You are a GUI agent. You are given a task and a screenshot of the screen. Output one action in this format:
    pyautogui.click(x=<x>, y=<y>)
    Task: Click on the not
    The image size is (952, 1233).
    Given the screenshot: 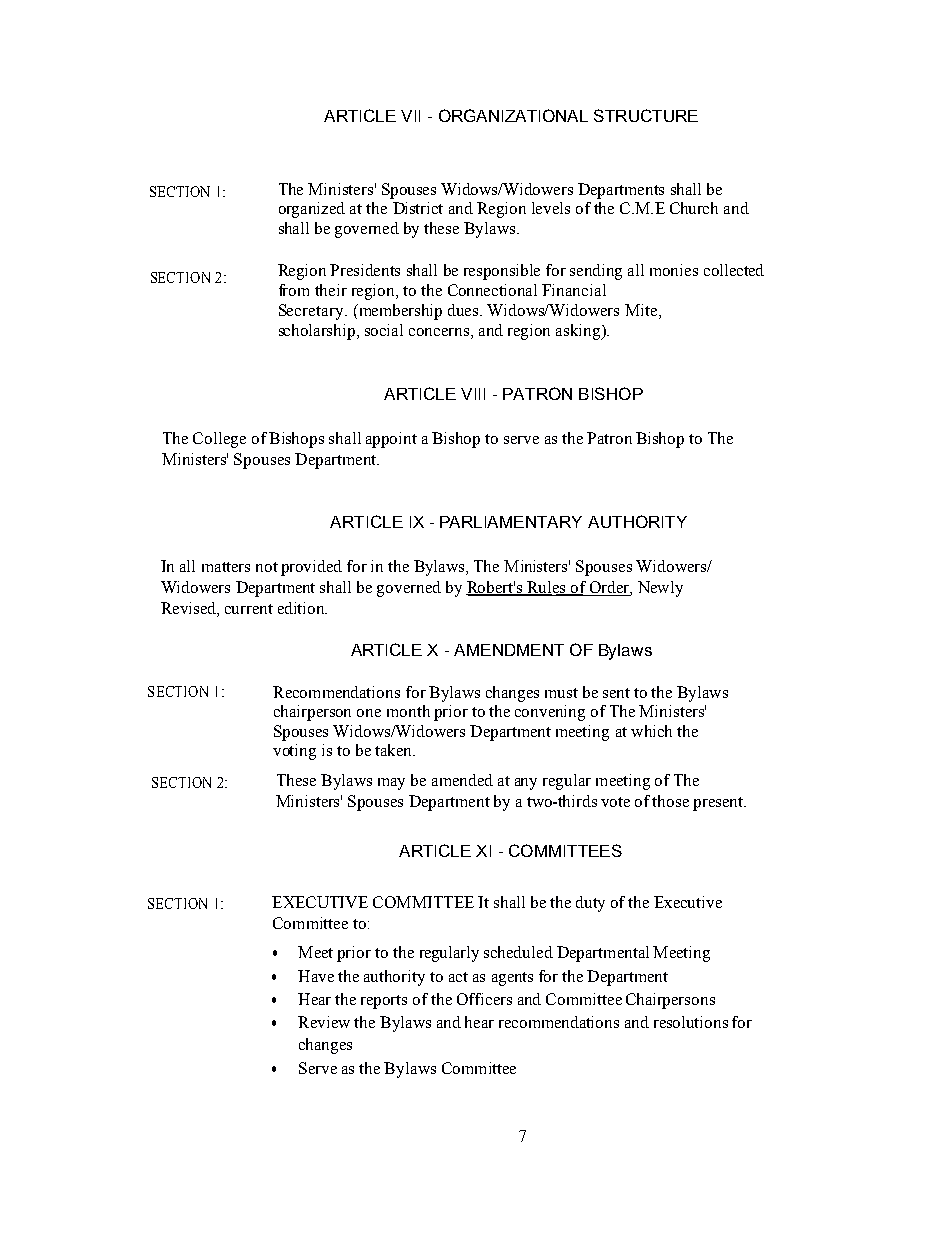 What is the action you would take?
    pyautogui.click(x=267, y=567)
